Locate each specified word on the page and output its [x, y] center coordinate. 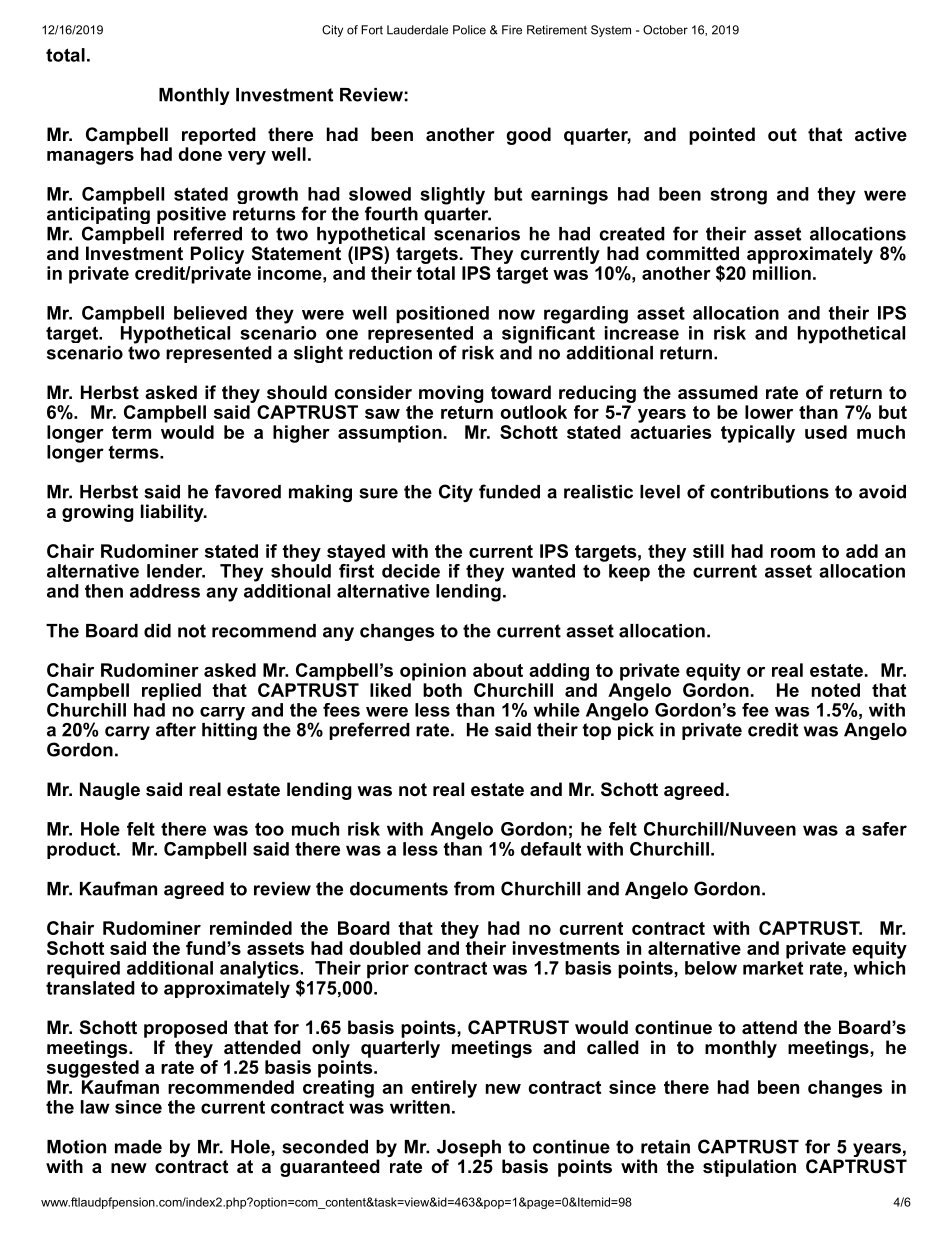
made [138, 1147]
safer [884, 829]
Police [469, 30]
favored [248, 491]
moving [451, 394]
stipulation [749, 1168]
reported [219, 136]
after [176, 729]
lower [769, 412]
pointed [722, 136]
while [556, 710]
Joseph [469, 1148]
